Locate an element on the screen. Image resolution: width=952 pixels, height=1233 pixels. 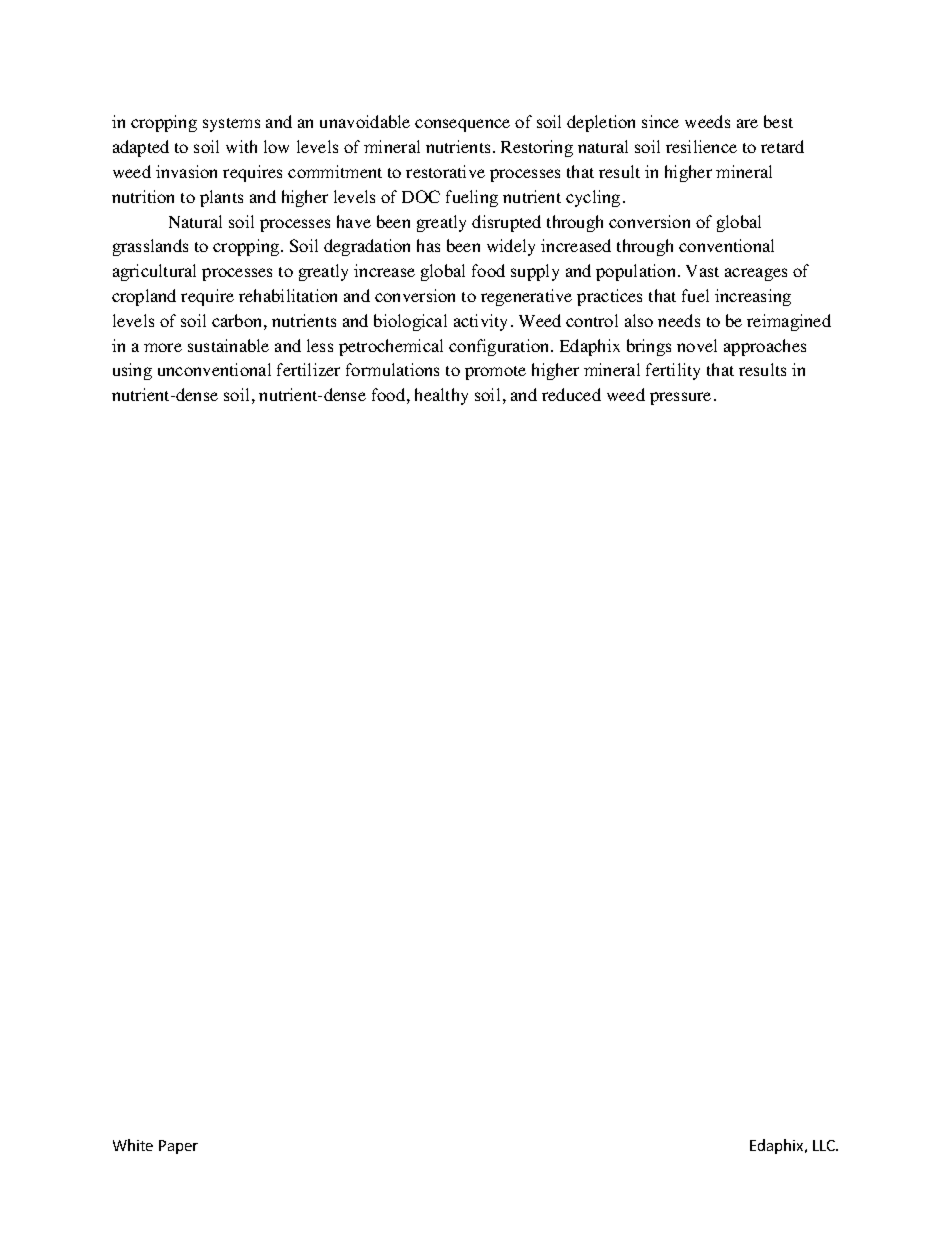
consequence is located at coordinates (462, 125).
